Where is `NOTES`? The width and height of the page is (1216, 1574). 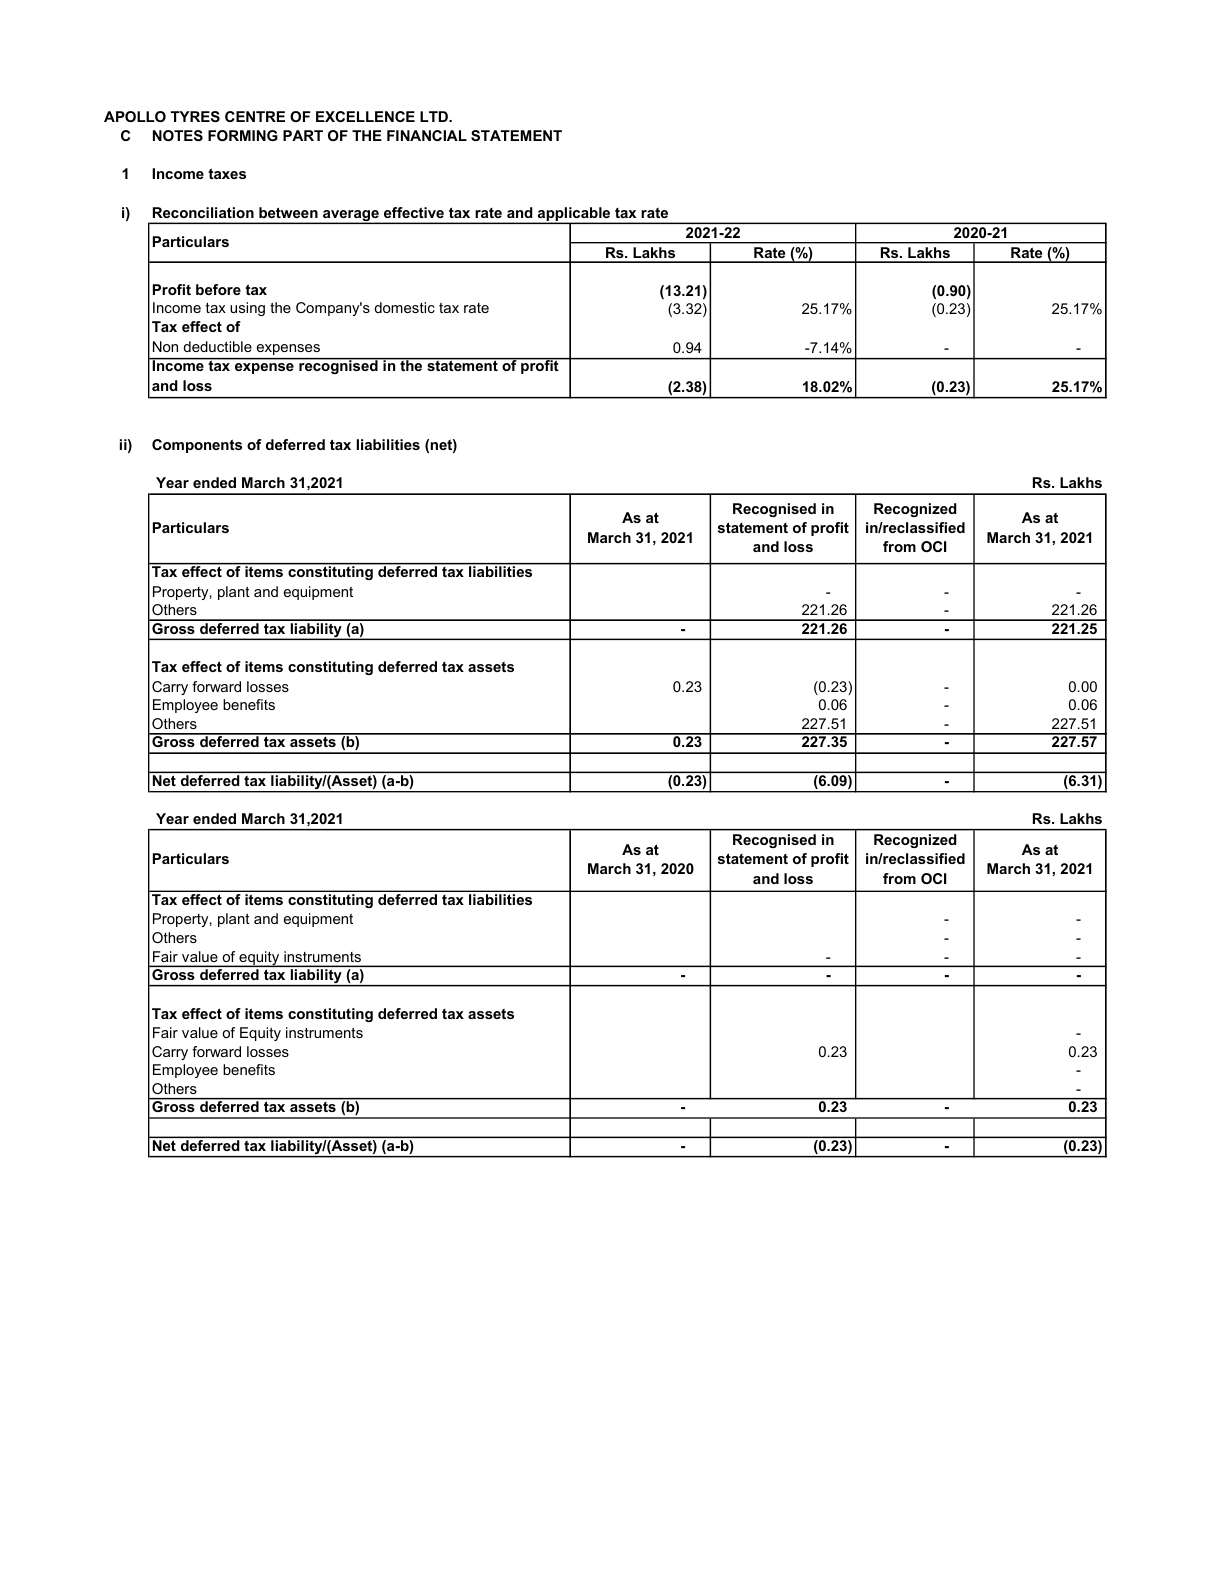
NOTES is located at coordinates (178, 135).
